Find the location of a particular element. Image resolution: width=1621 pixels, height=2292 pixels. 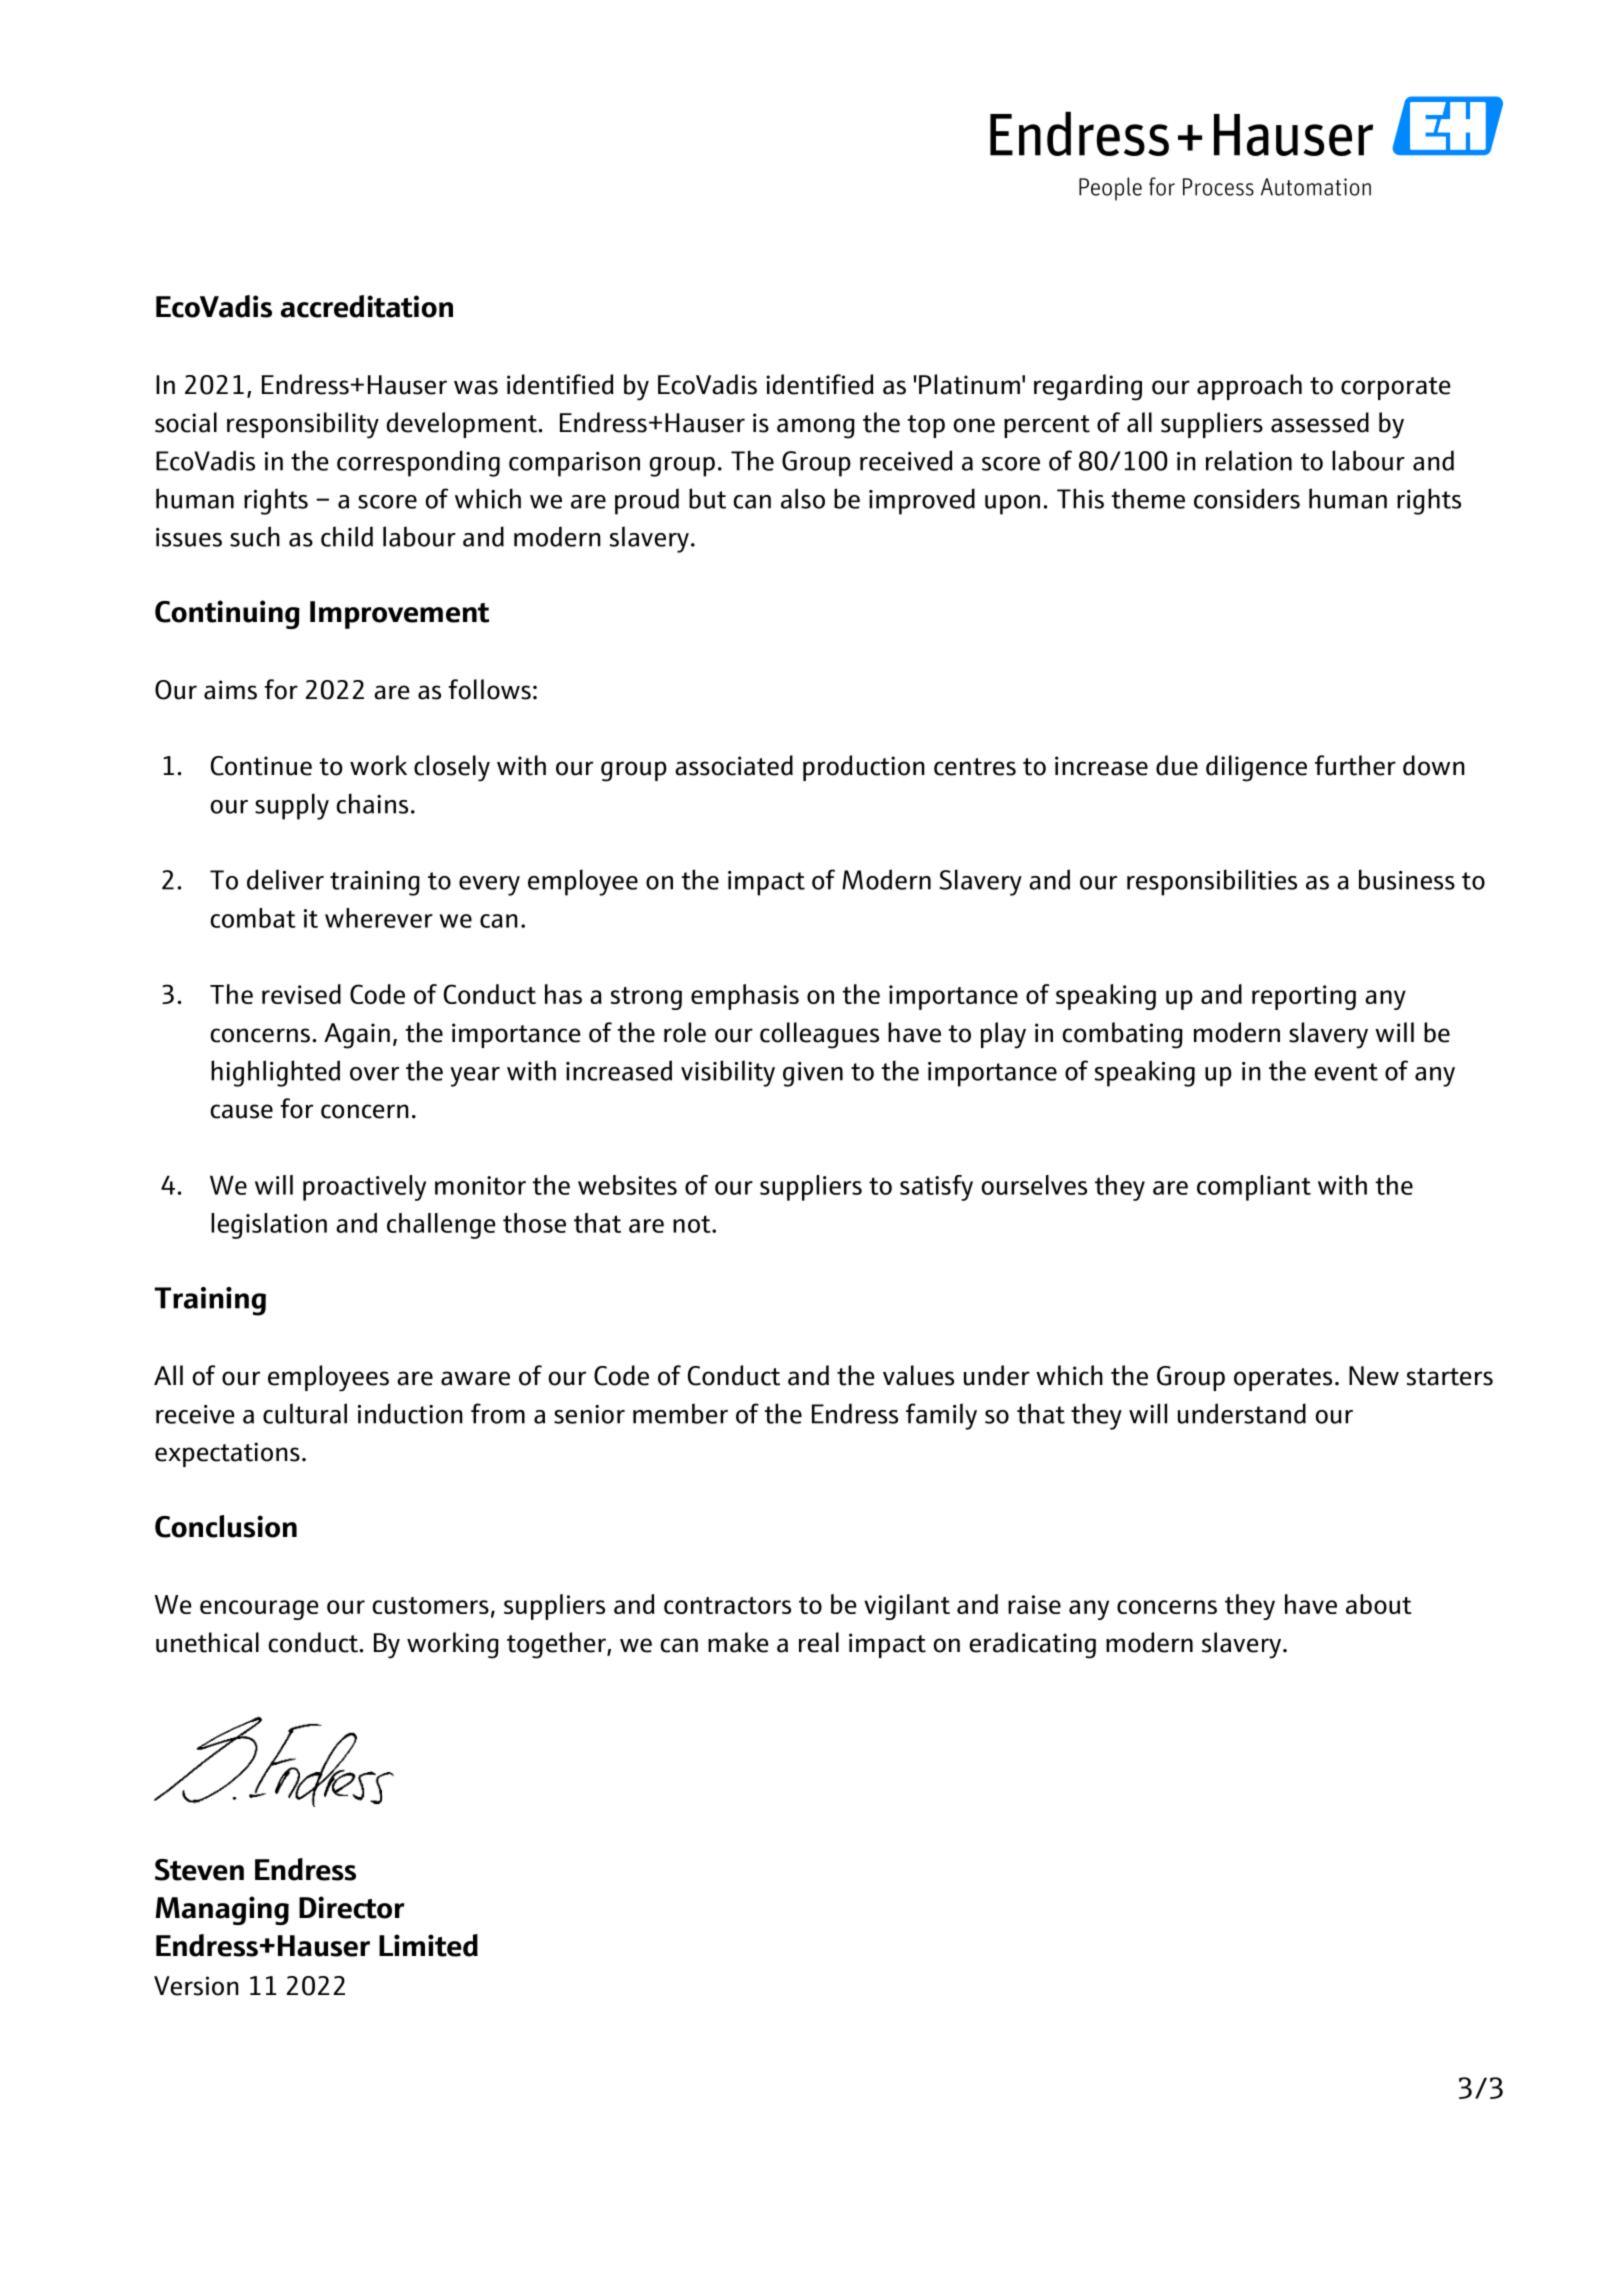

revised is located at coordinates (301, 994).
